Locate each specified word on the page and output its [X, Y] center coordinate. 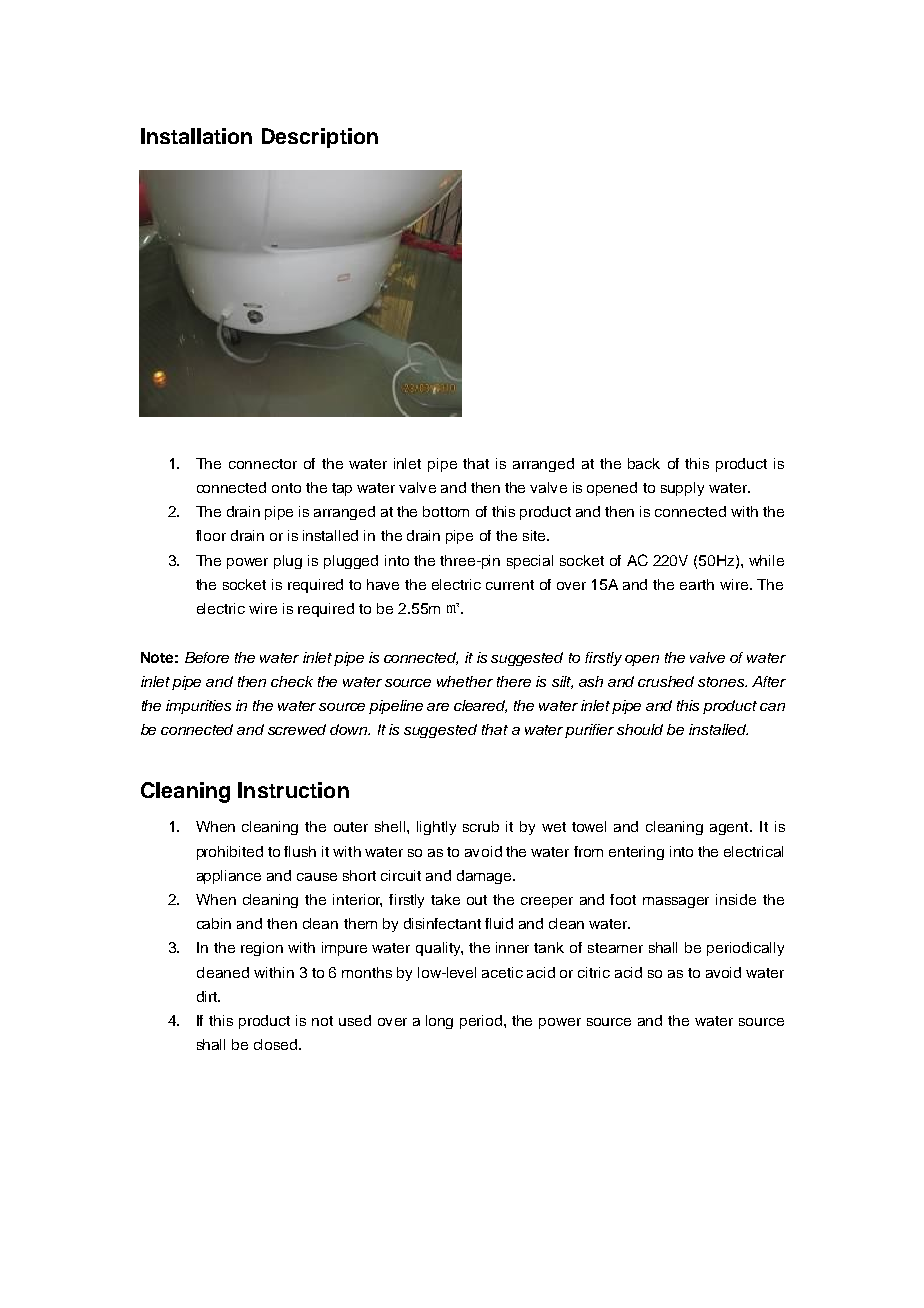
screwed [297, 729]
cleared [480, 706]
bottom [446, 511]
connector [263, 464]
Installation [196, 136]
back [644, 463]
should [640, 729]
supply [682, 489]
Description [320, 138]
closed [277, 1044]
